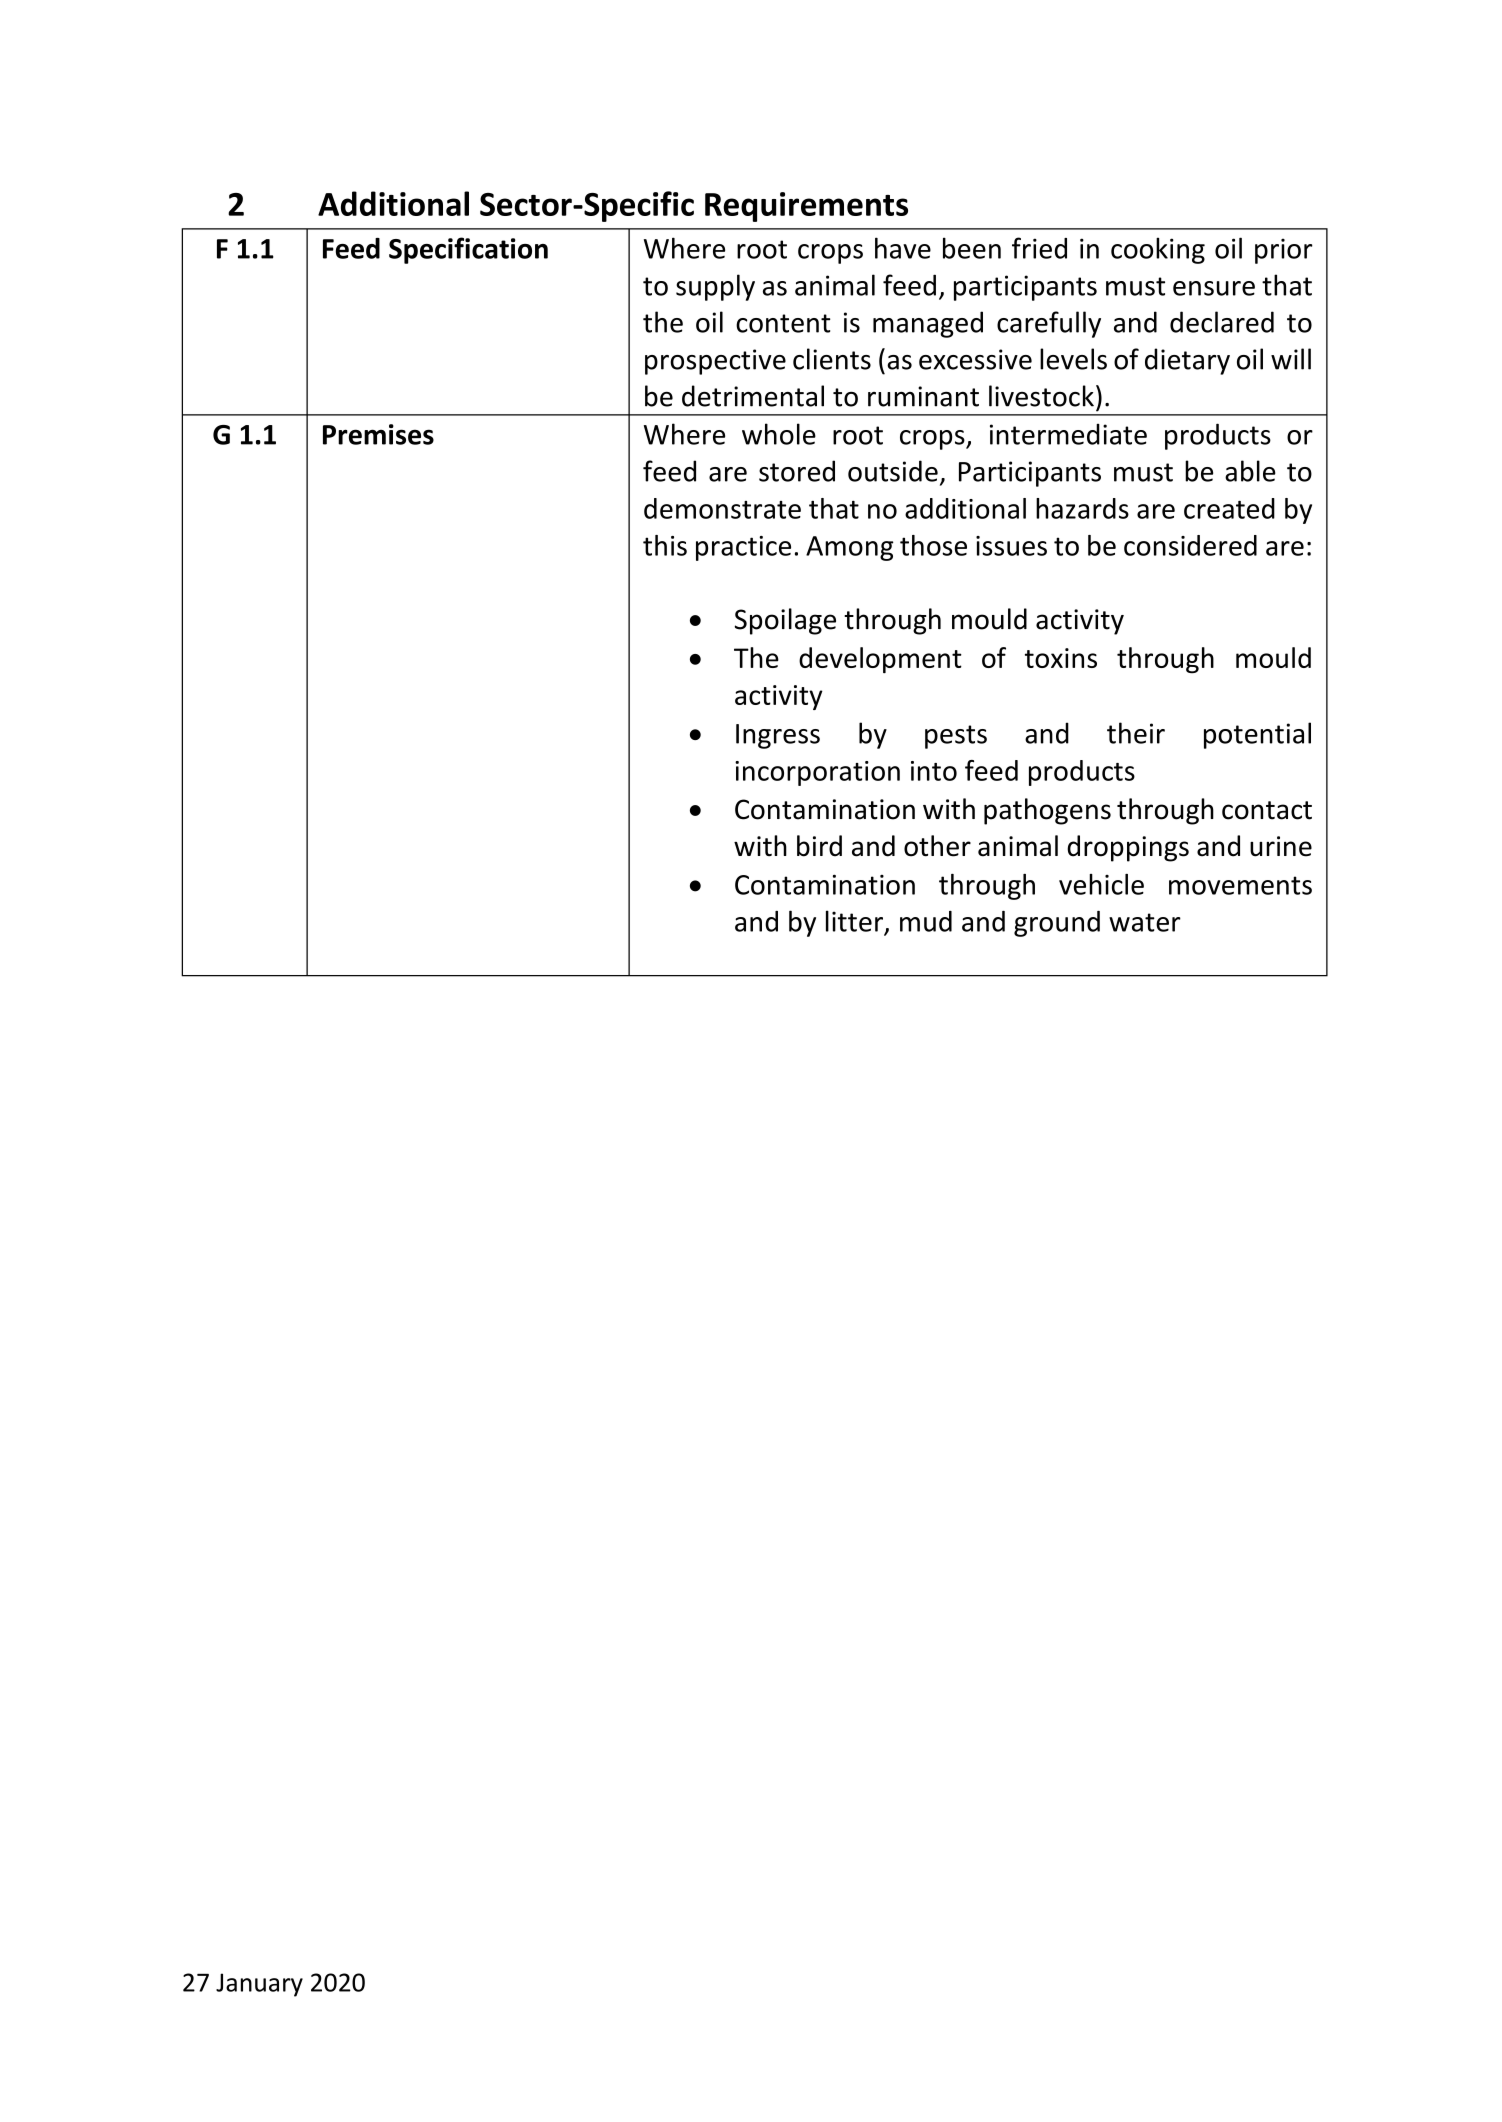 The height and width of the screenshot is (2122, 1502). What do you see at coordinates (1145, 922) in the screenshot?
I see `water` at bounding box center [1145, 922].
